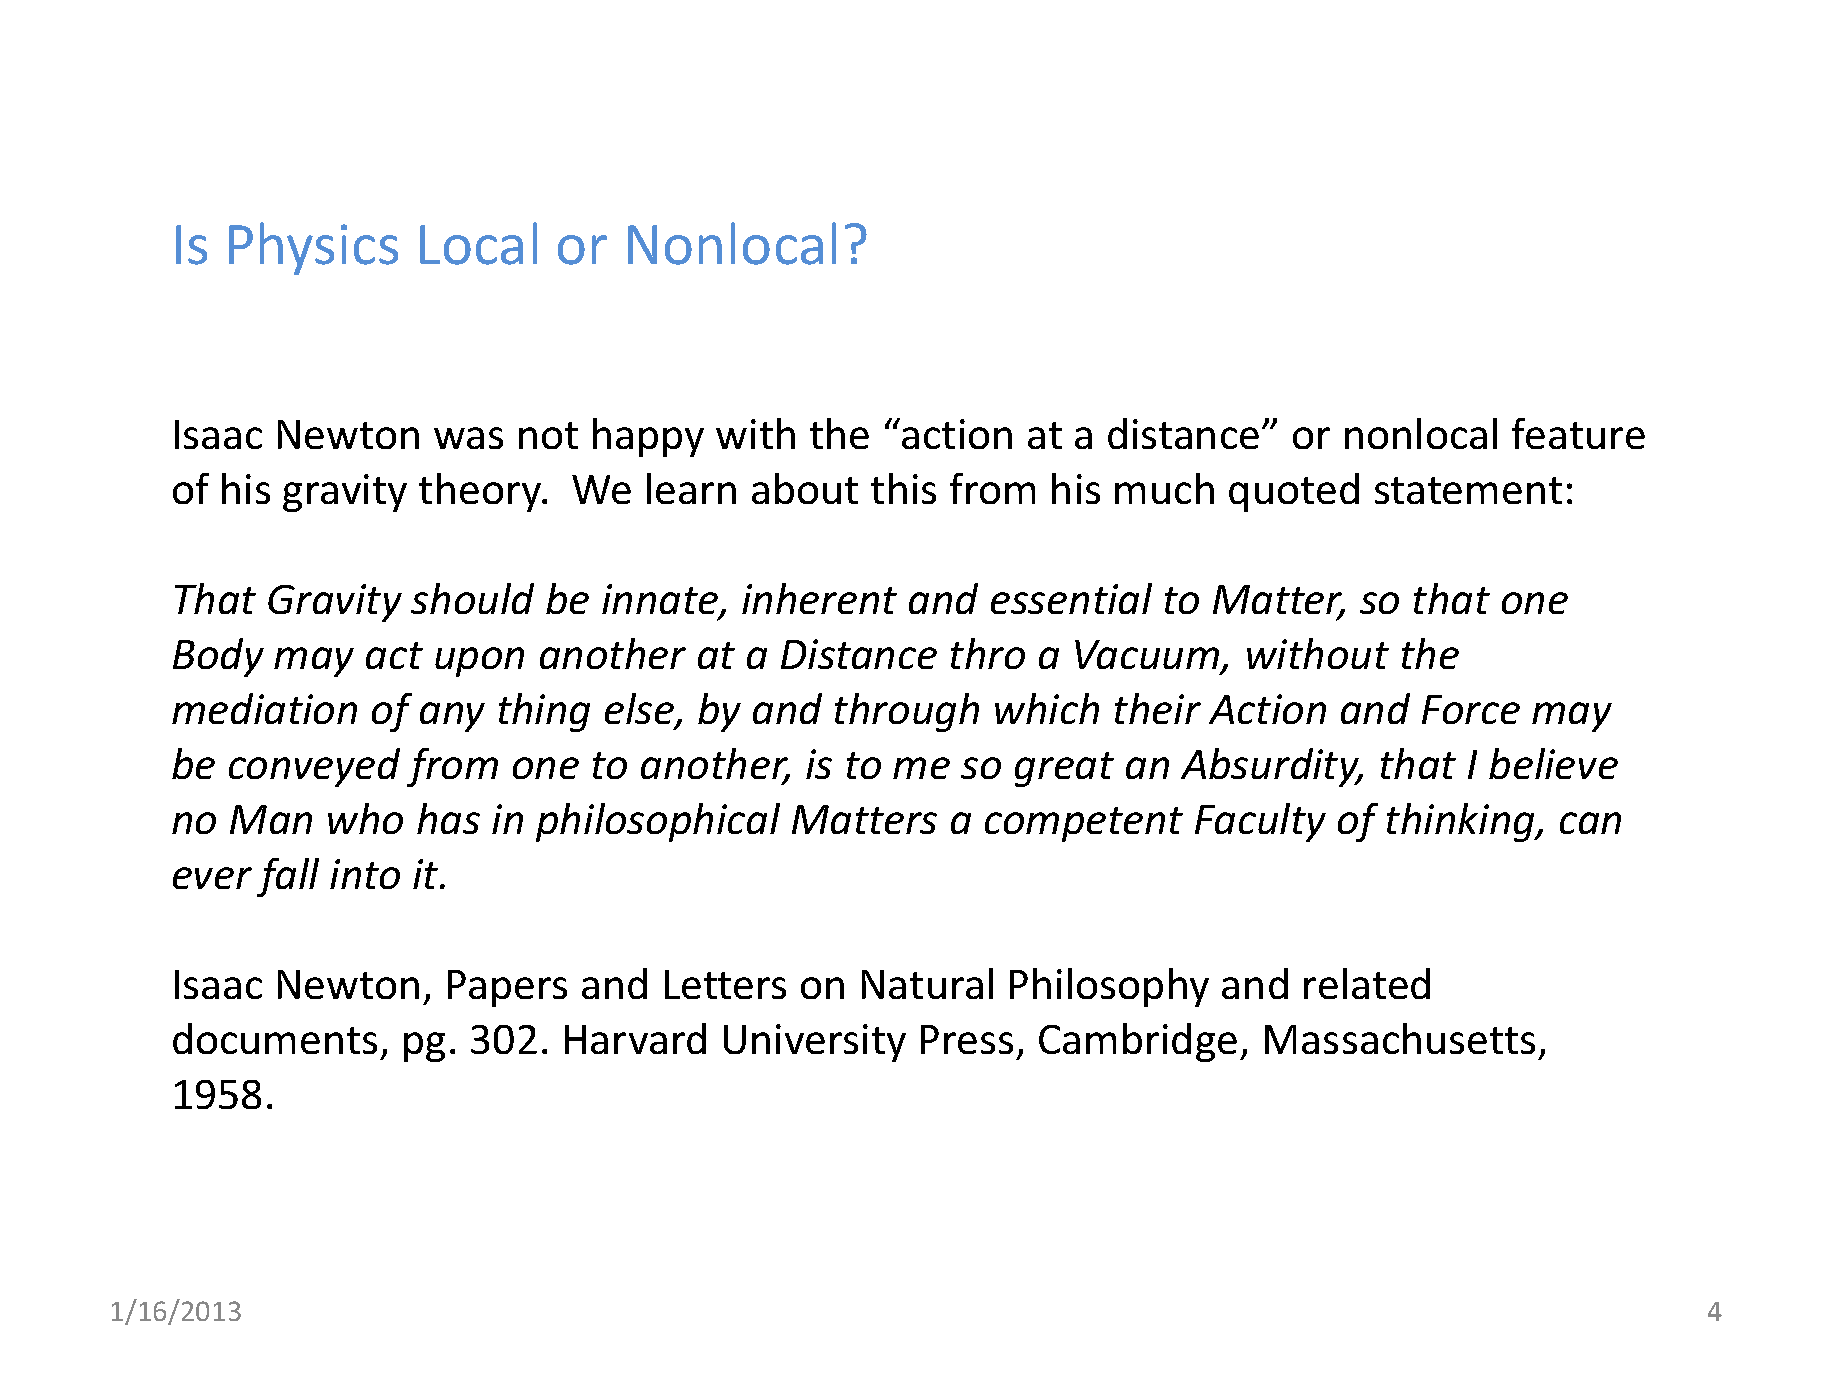 Image resolution: width=1833 pixels, height=1375 pixels. I want to click on inherent, so click(819, 598).
